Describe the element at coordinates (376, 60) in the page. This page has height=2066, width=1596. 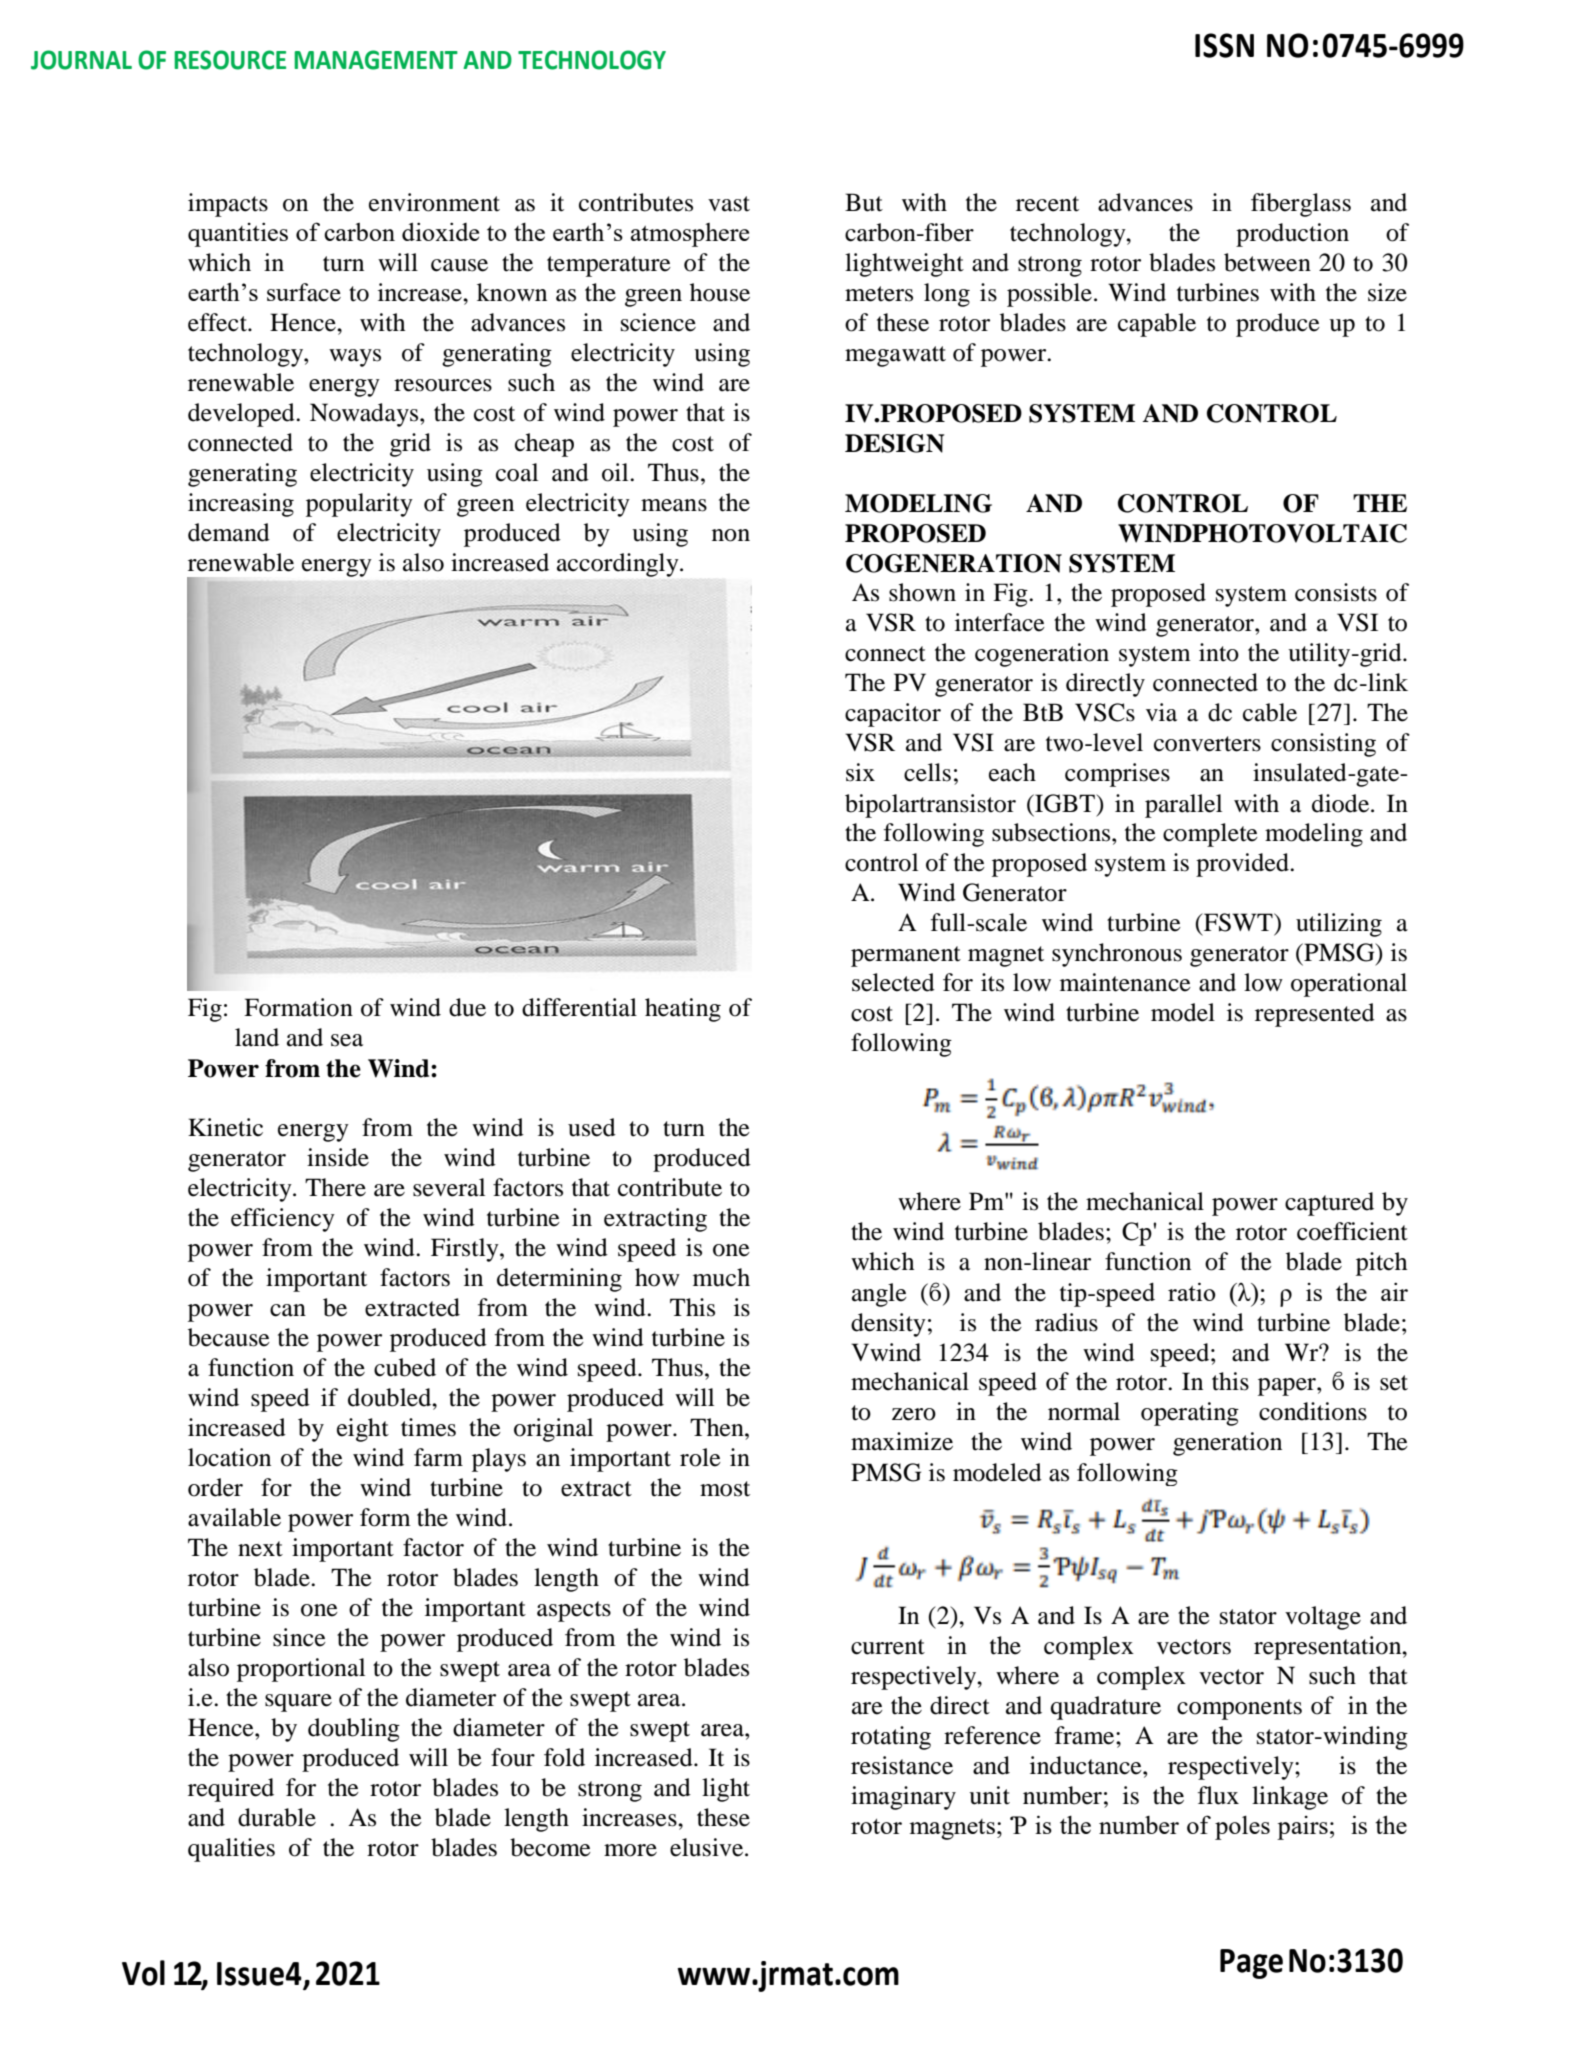
I see `MANAGEMENT` at that location.
